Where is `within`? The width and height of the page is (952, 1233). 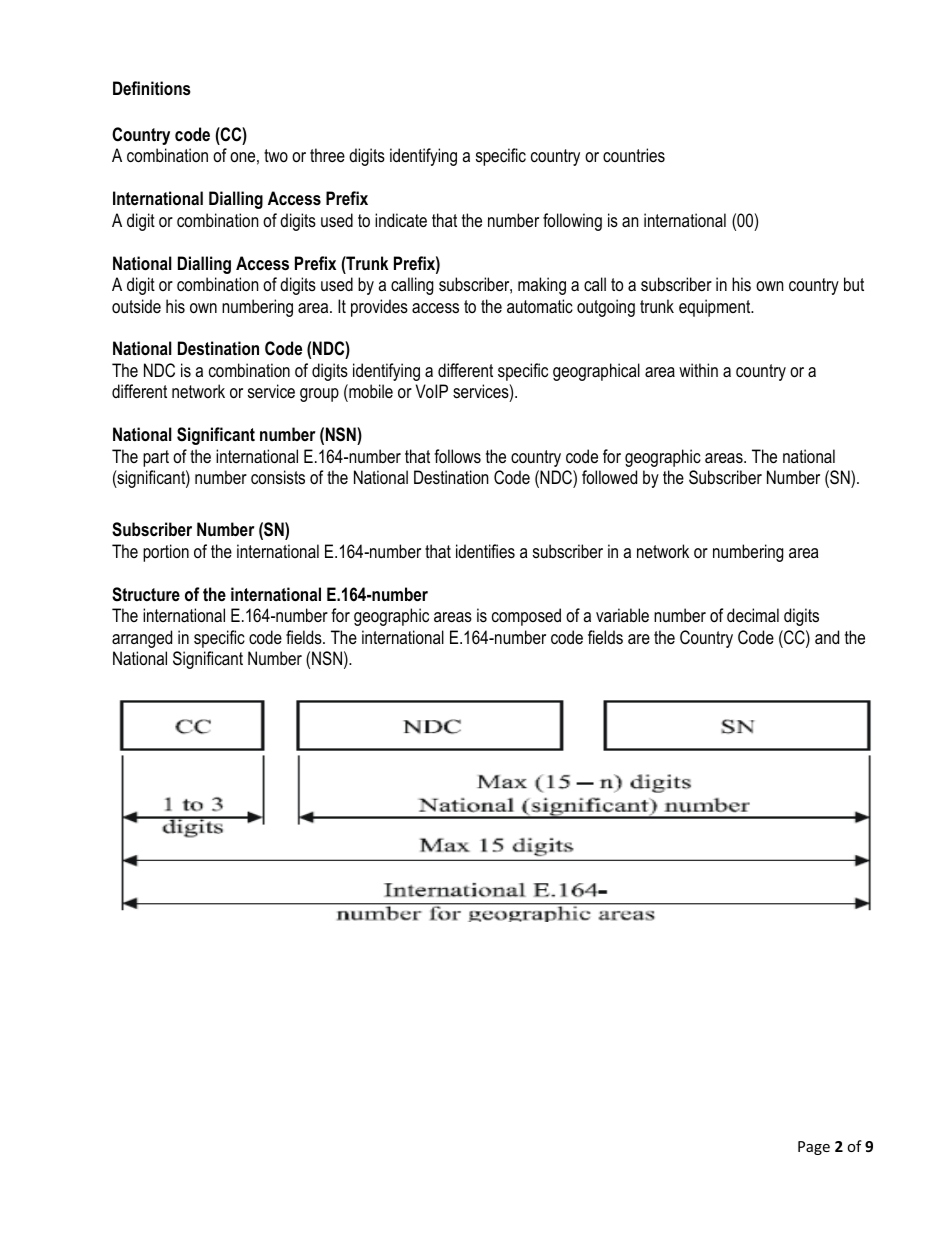
within is located at coordinates (698, 370).
